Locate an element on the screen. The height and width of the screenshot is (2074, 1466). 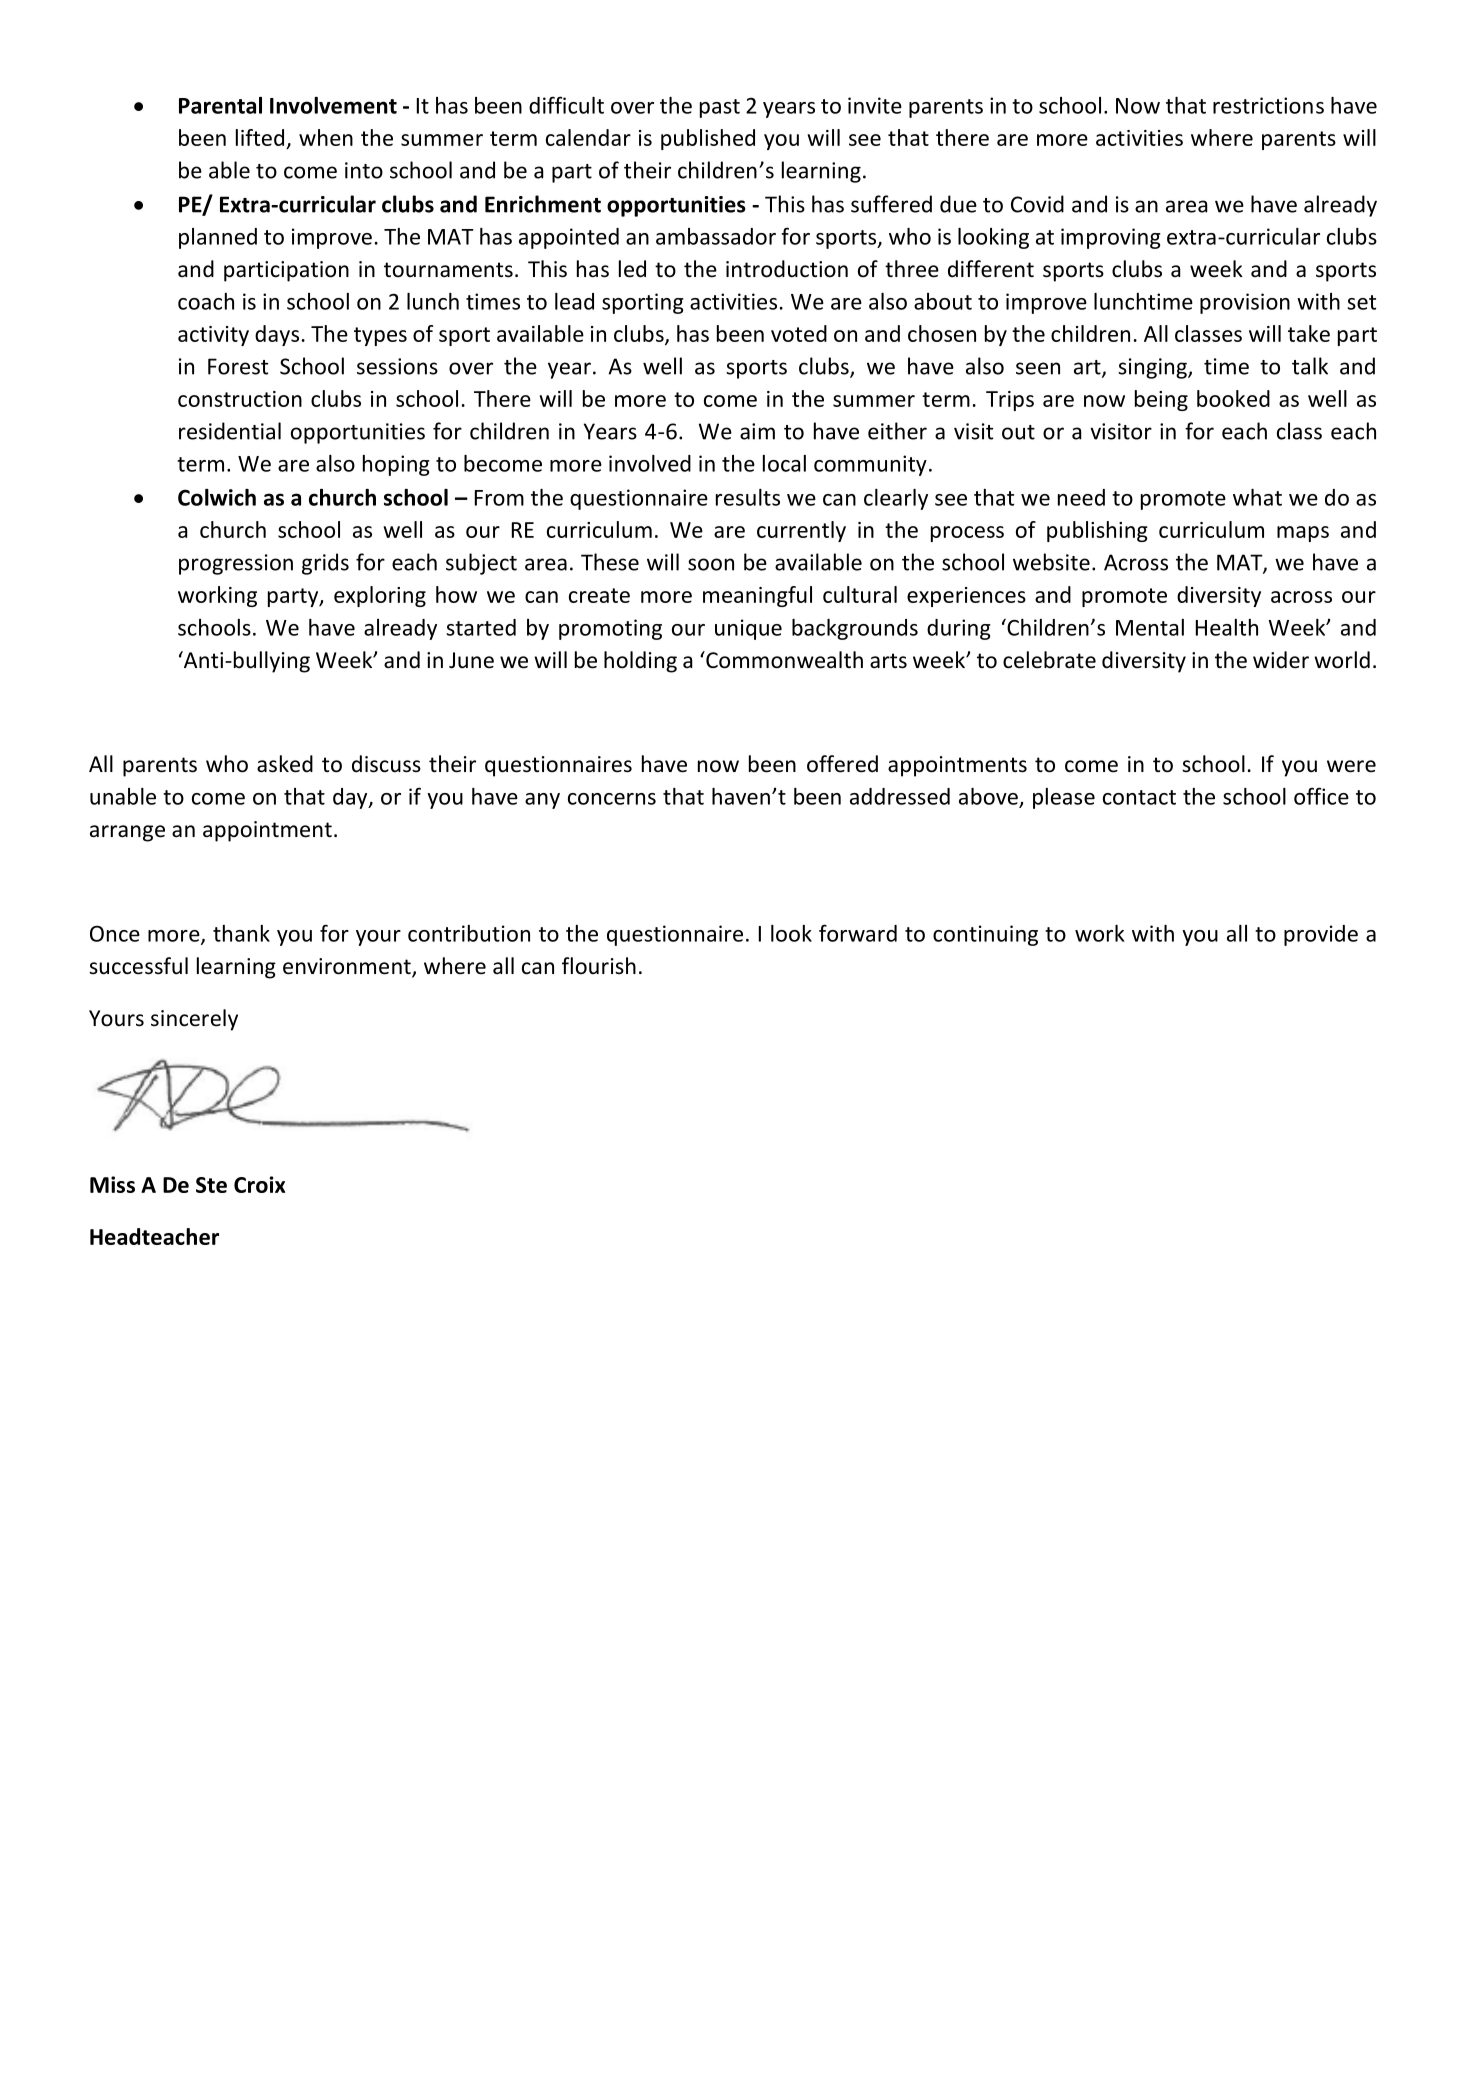
lifted is located at coordinates (260, 137).
